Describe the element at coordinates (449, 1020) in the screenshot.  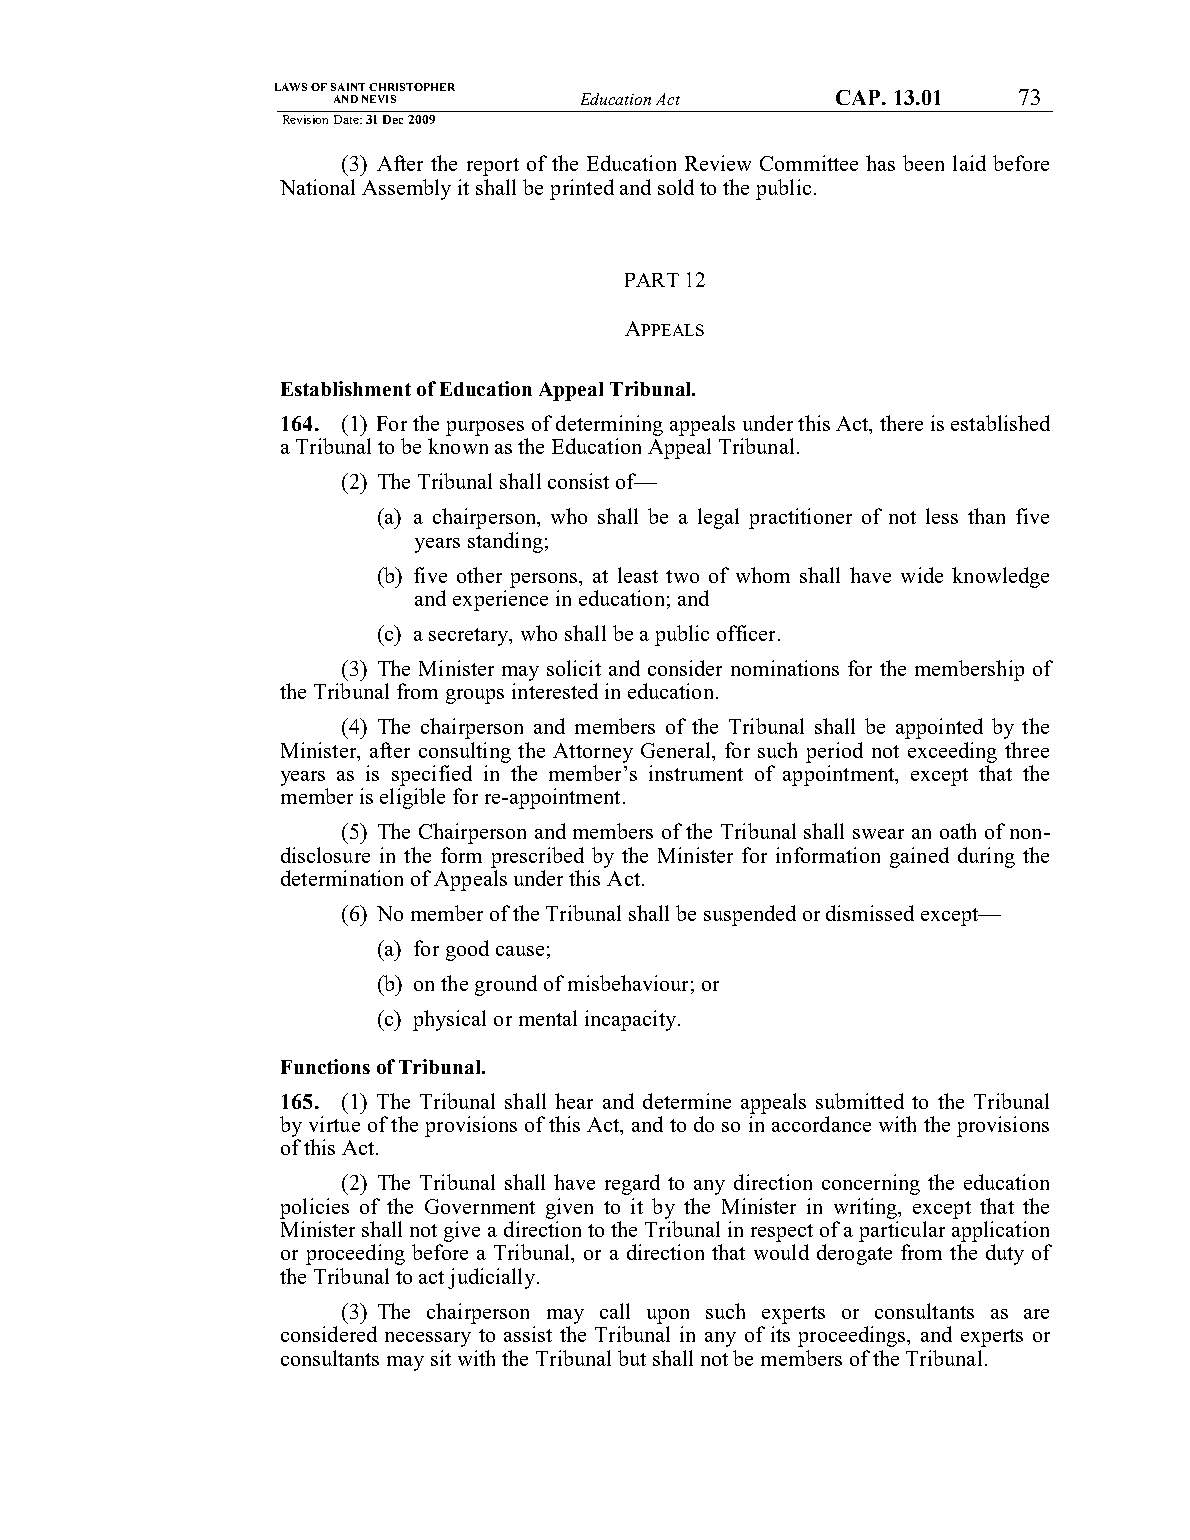
I see `physical` at that location.
